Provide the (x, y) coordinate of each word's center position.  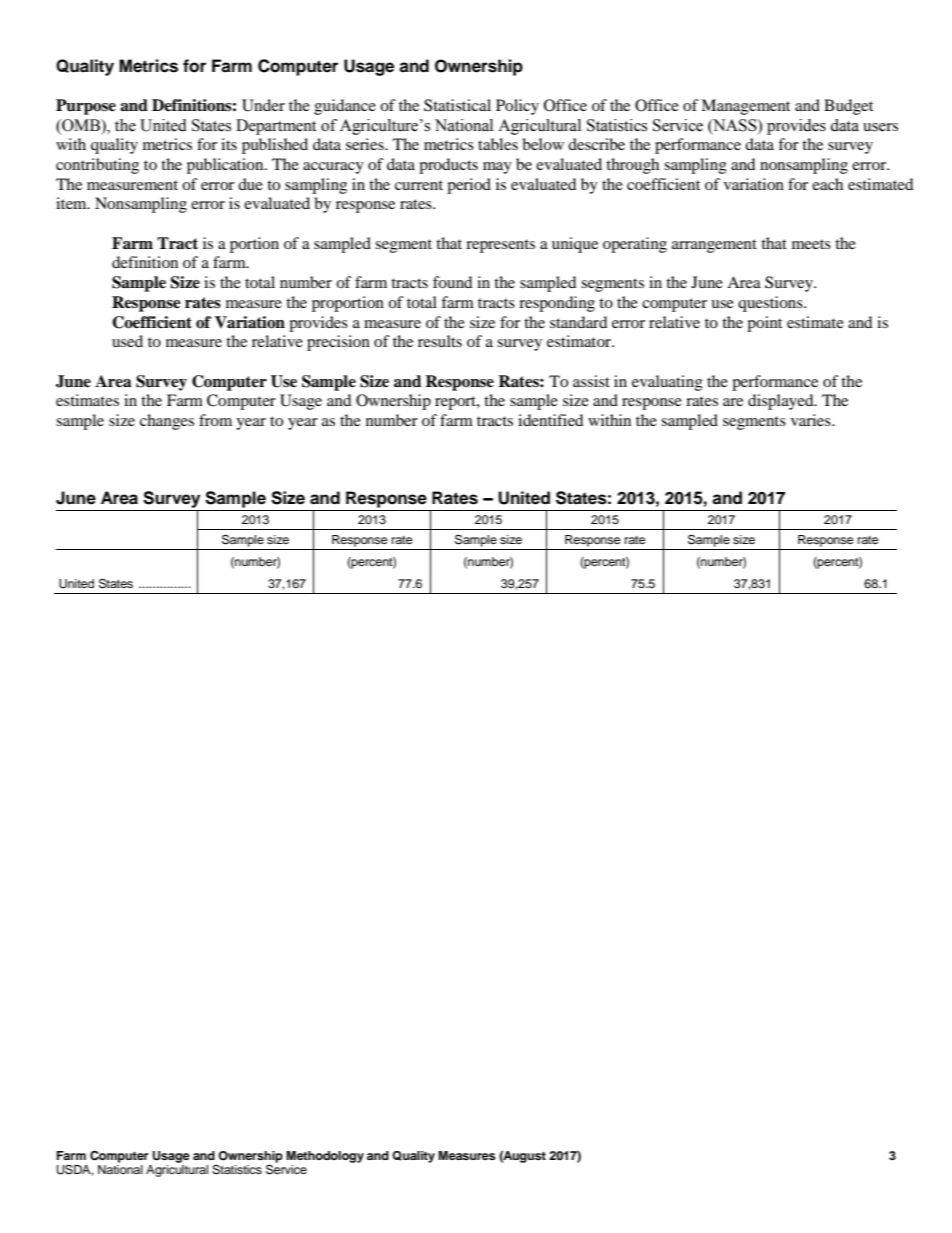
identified (551, 420)
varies (812, 420)
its (229, 144)
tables (498, 144)
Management (745, 107)
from (215, 420)
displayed (782, 402)
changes (167, 422)
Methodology (325, 1157)
